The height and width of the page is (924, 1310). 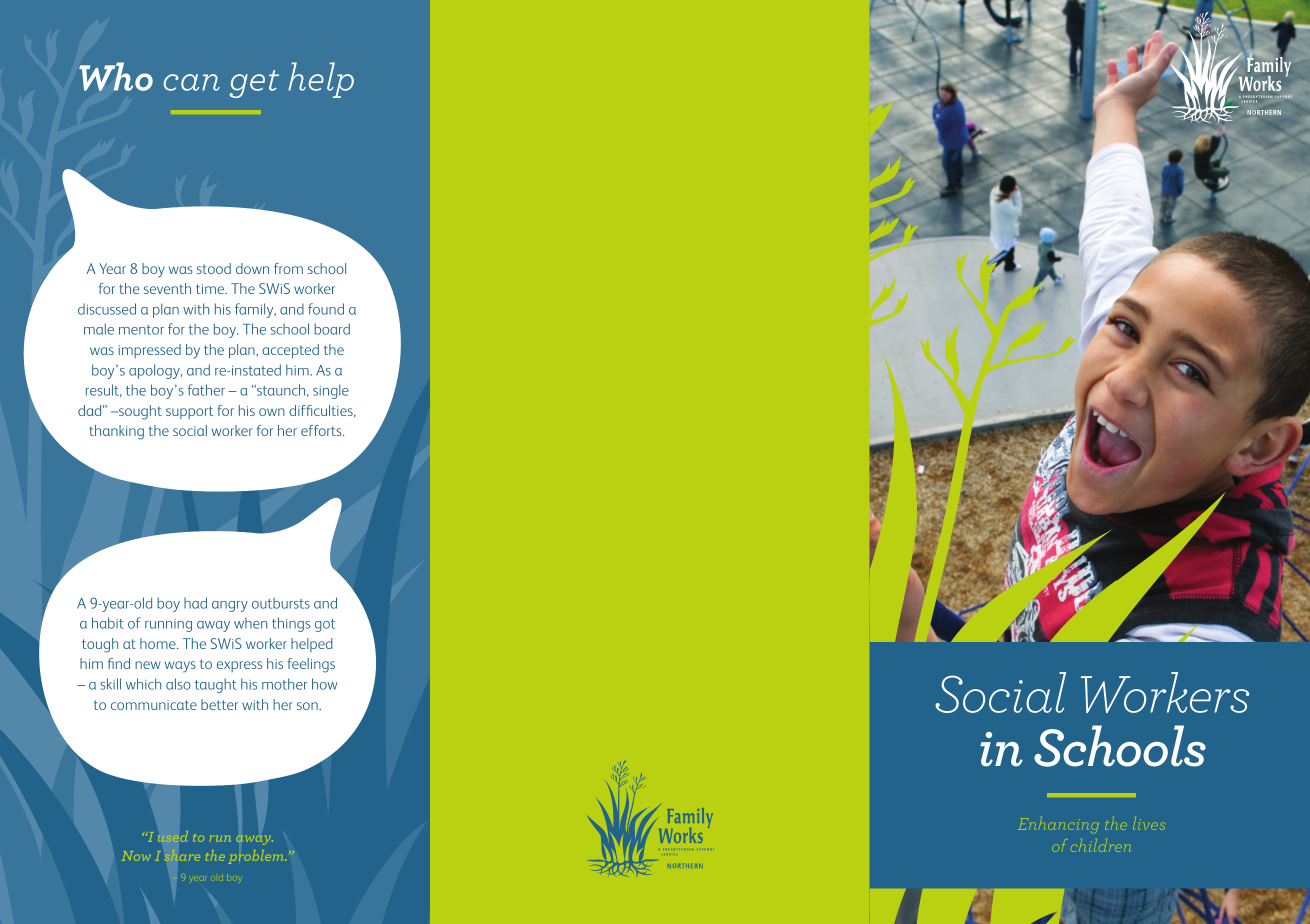 What do you see at coordinates (290, 351) in the page?
I see `accepted` at bounding box center [290, 351].
